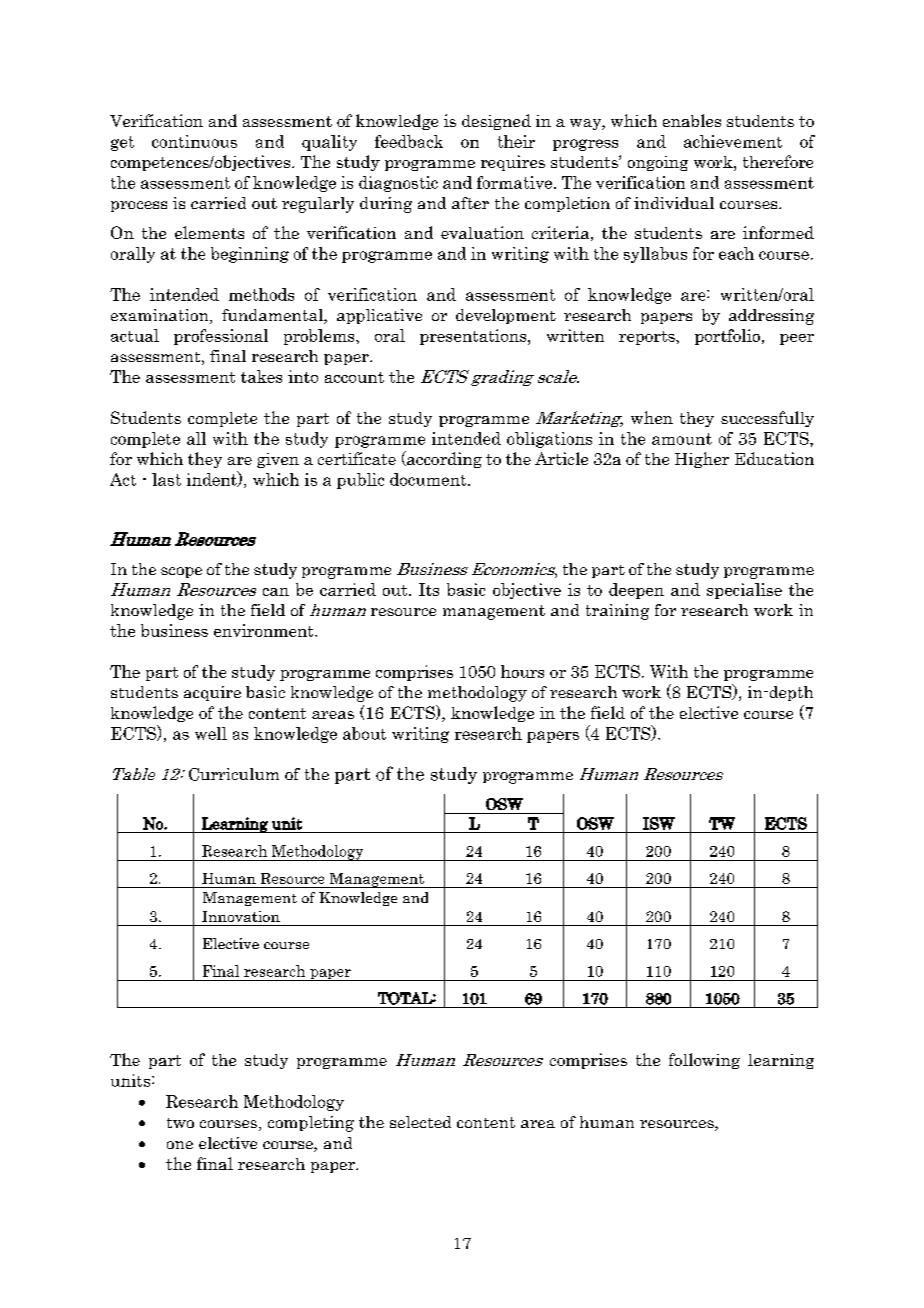 The width and height of the image is (924, 1308). Describe the element at coordinates (522, 671) in the image. I see `hours` at that location.
